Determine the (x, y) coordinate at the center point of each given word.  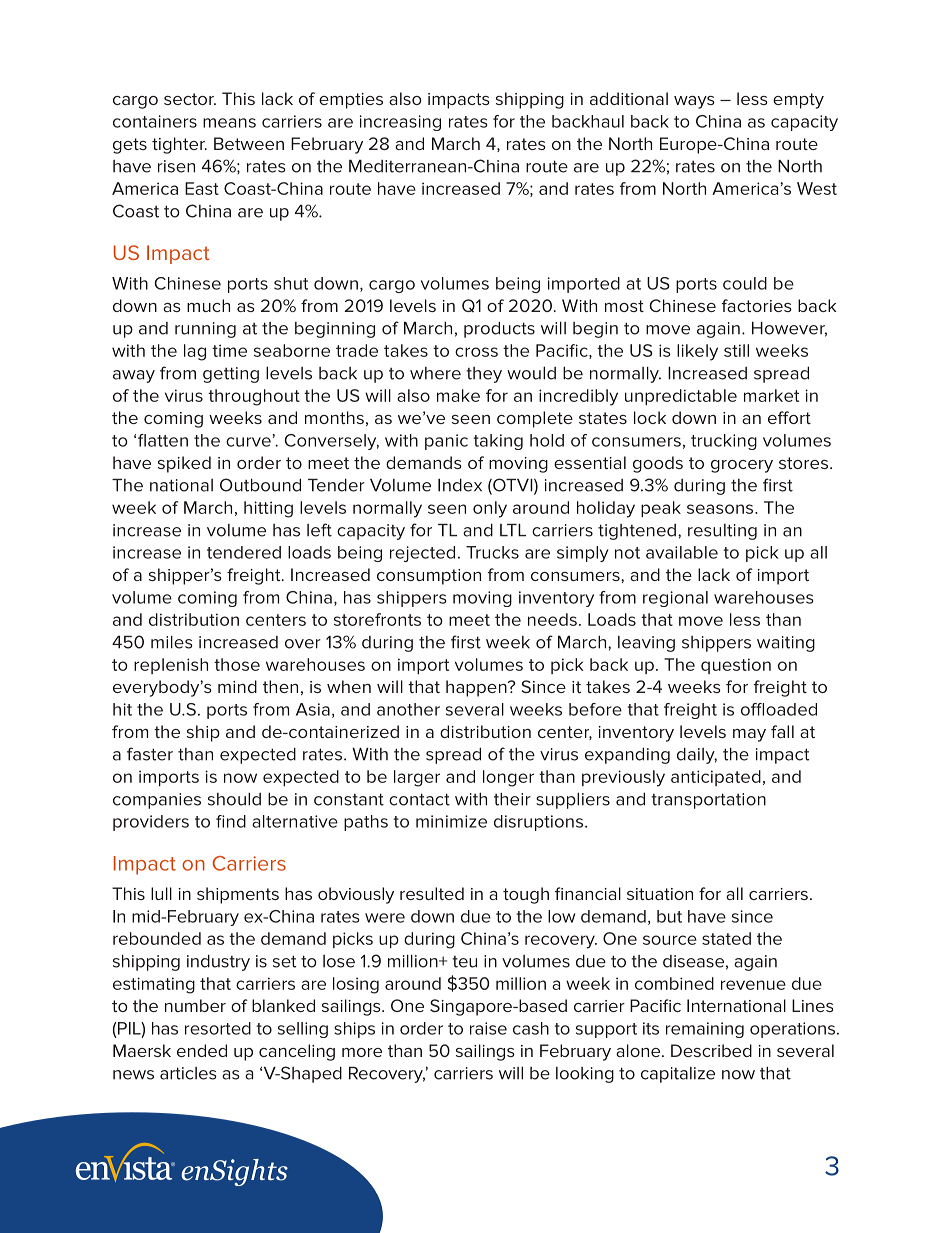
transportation (708, 801)
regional (675, 599)
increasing (400, 123)
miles (172, 642)
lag (195, 352)
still (736, 350)
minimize (451, 821)
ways (694, 102)
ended (202, 1050)
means (229, 123)
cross (476, 352)
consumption (429, 577)
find (231, 821)
